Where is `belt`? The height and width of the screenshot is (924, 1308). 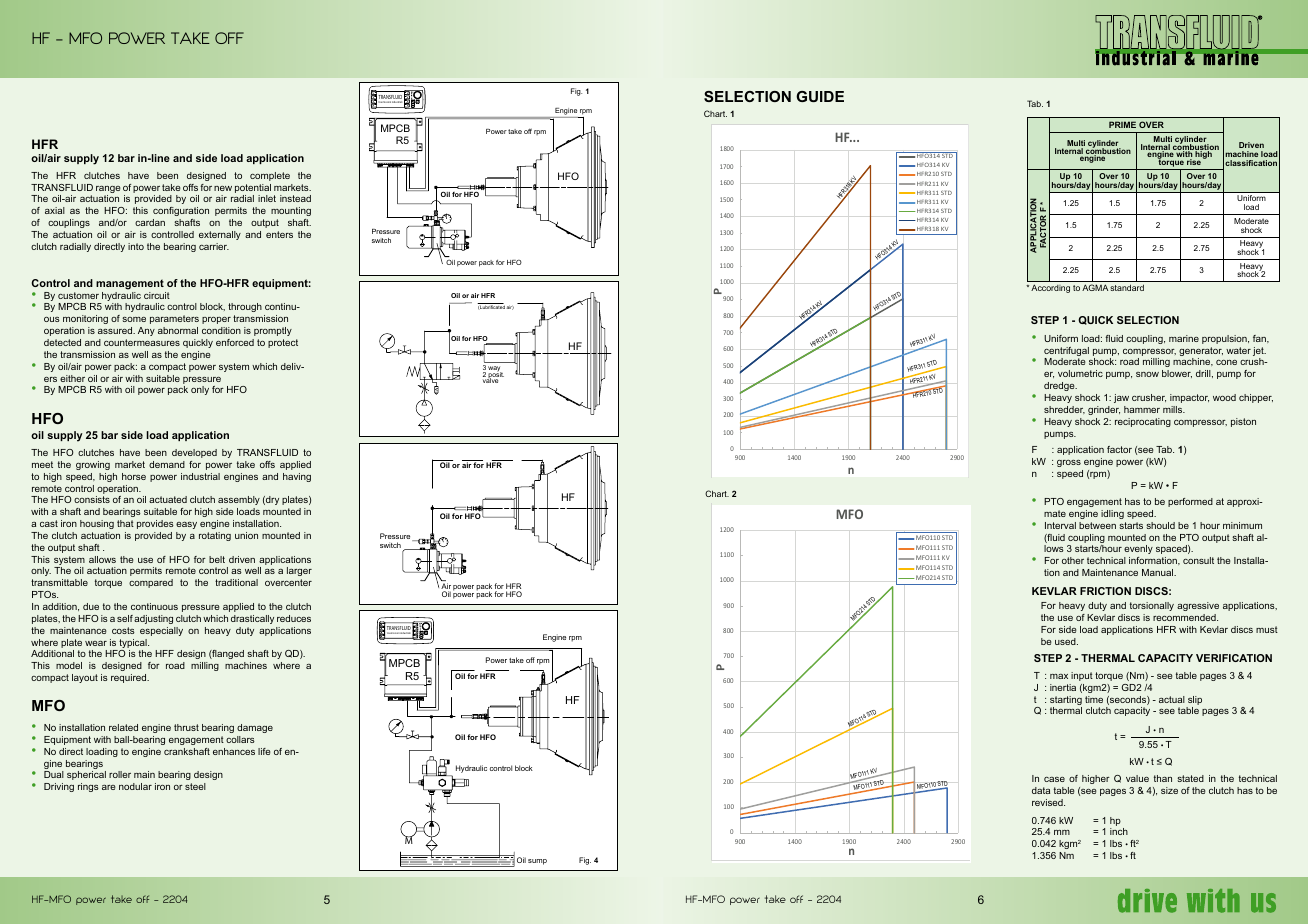
belt is located at coordinates (217, 559).
